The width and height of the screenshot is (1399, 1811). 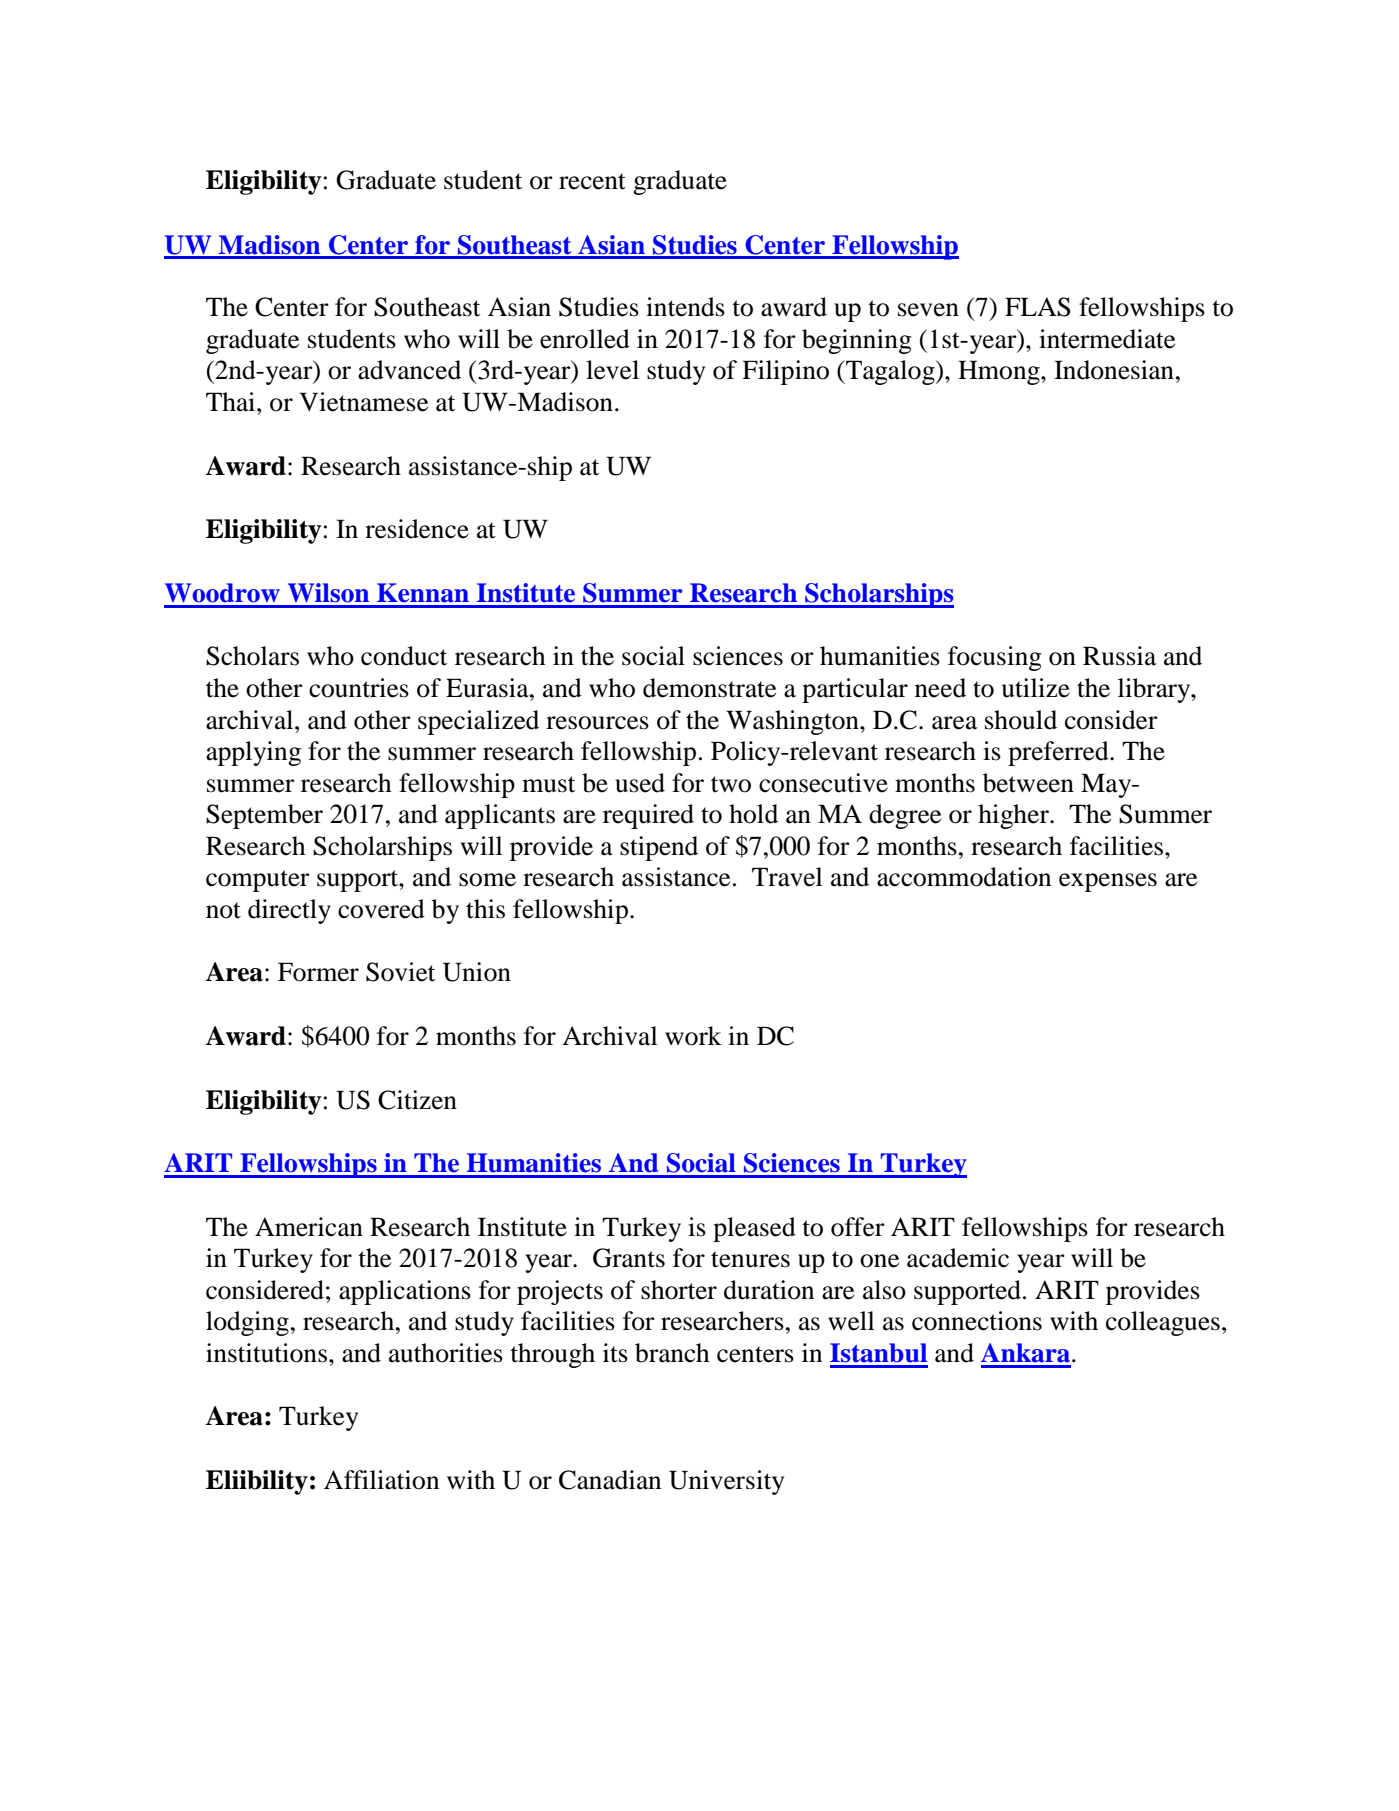 What do you see at coordinates (1108, 882) in the screenshot?
I see `expenses` at bounding box center [1108, 882].
